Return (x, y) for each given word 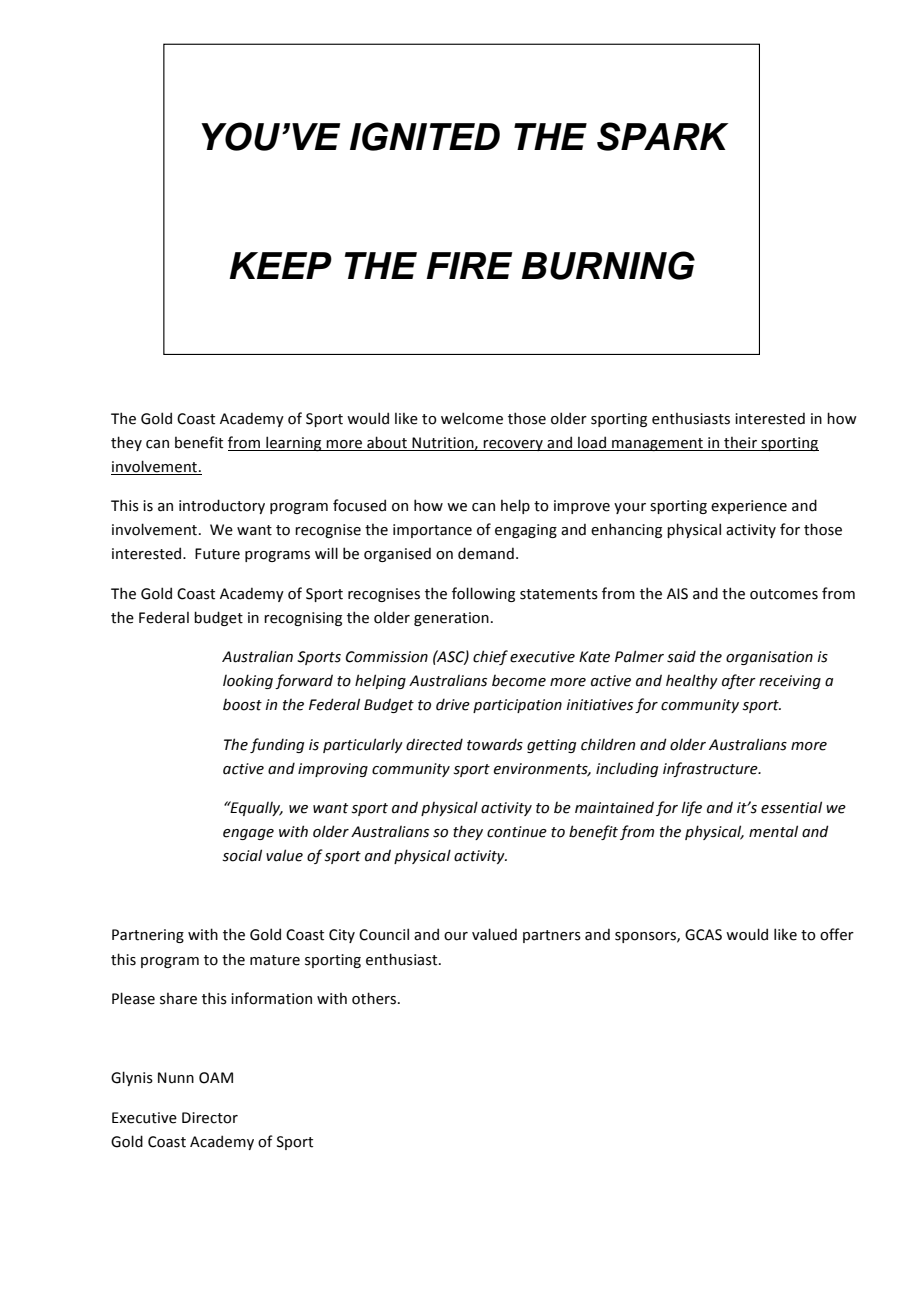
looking (248, 681)
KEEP (280, 265)
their (740, 443)
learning (294, 443)
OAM (216, 1078)
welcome (472, 418)
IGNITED (425, 136)
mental (773, 831)
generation (451, 619)
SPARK (662, 136)
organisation (769, 658)
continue (517, 832)
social (242, 855)
